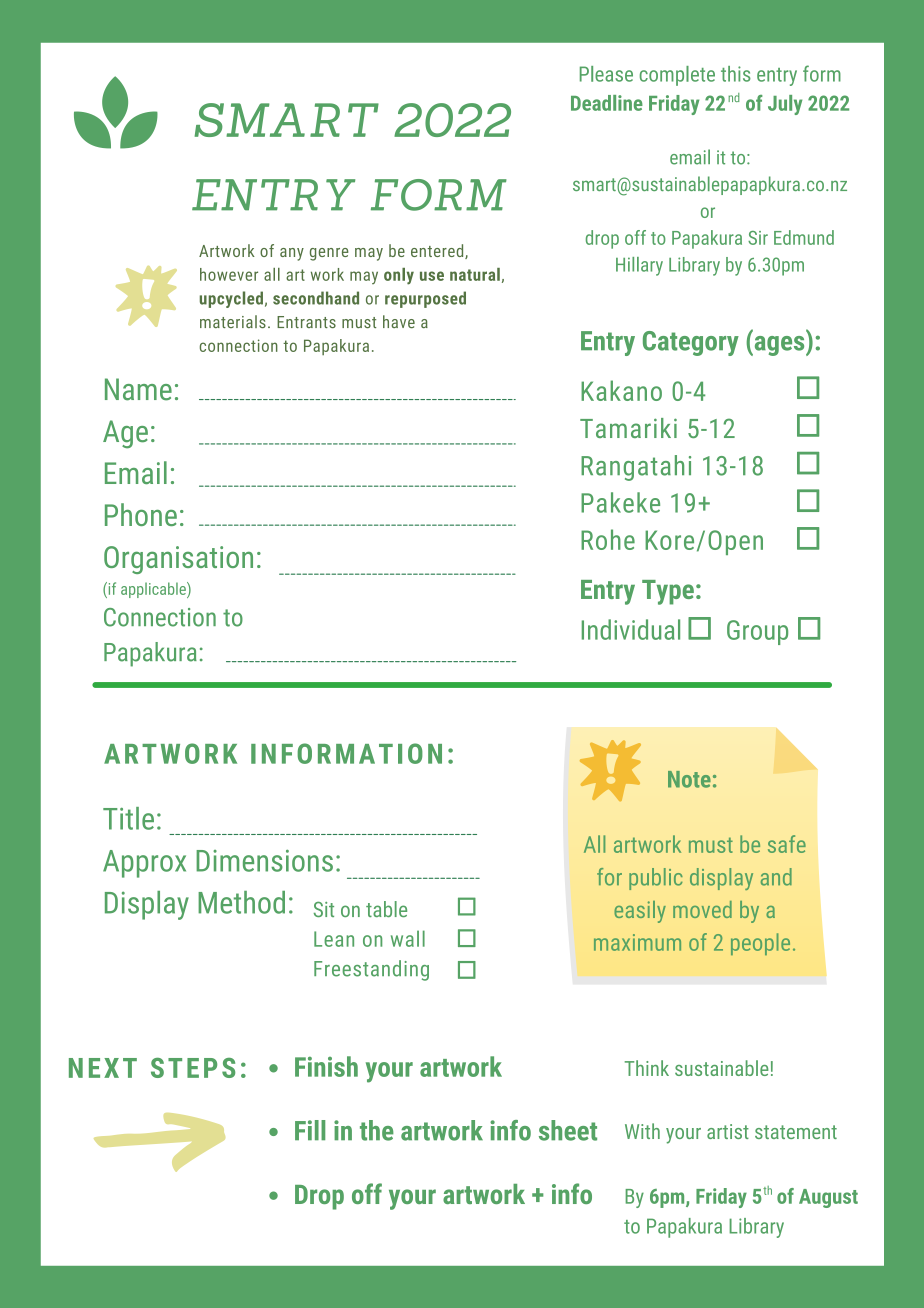 This screenshot has width=924, height=1308. I want to click on any, so click(292, 254).
